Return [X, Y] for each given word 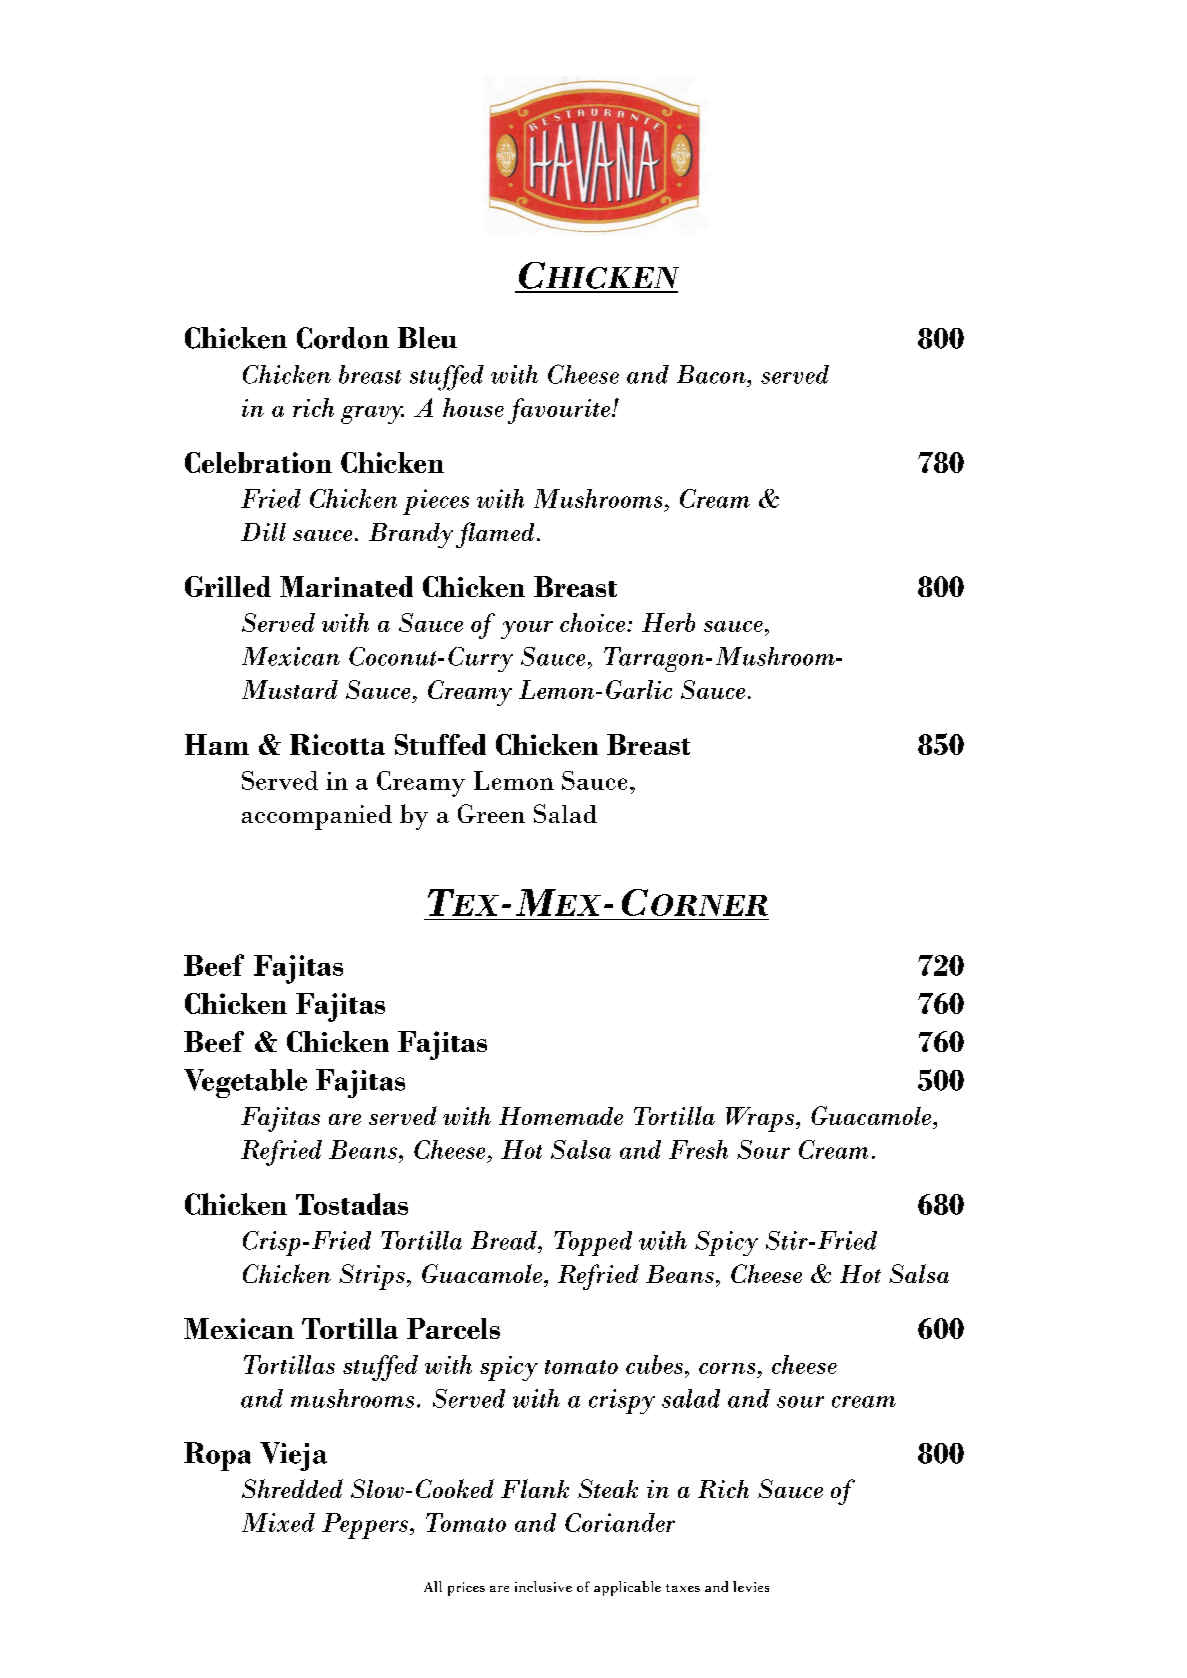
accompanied [317, 817]
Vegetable [245, 1083]
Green [491, 813]
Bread [505, 1240]
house [473, 407]
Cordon [343, 338]
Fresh [698, 1149]
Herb [668, 622]
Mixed [278, 1522]
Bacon [712, 374]
